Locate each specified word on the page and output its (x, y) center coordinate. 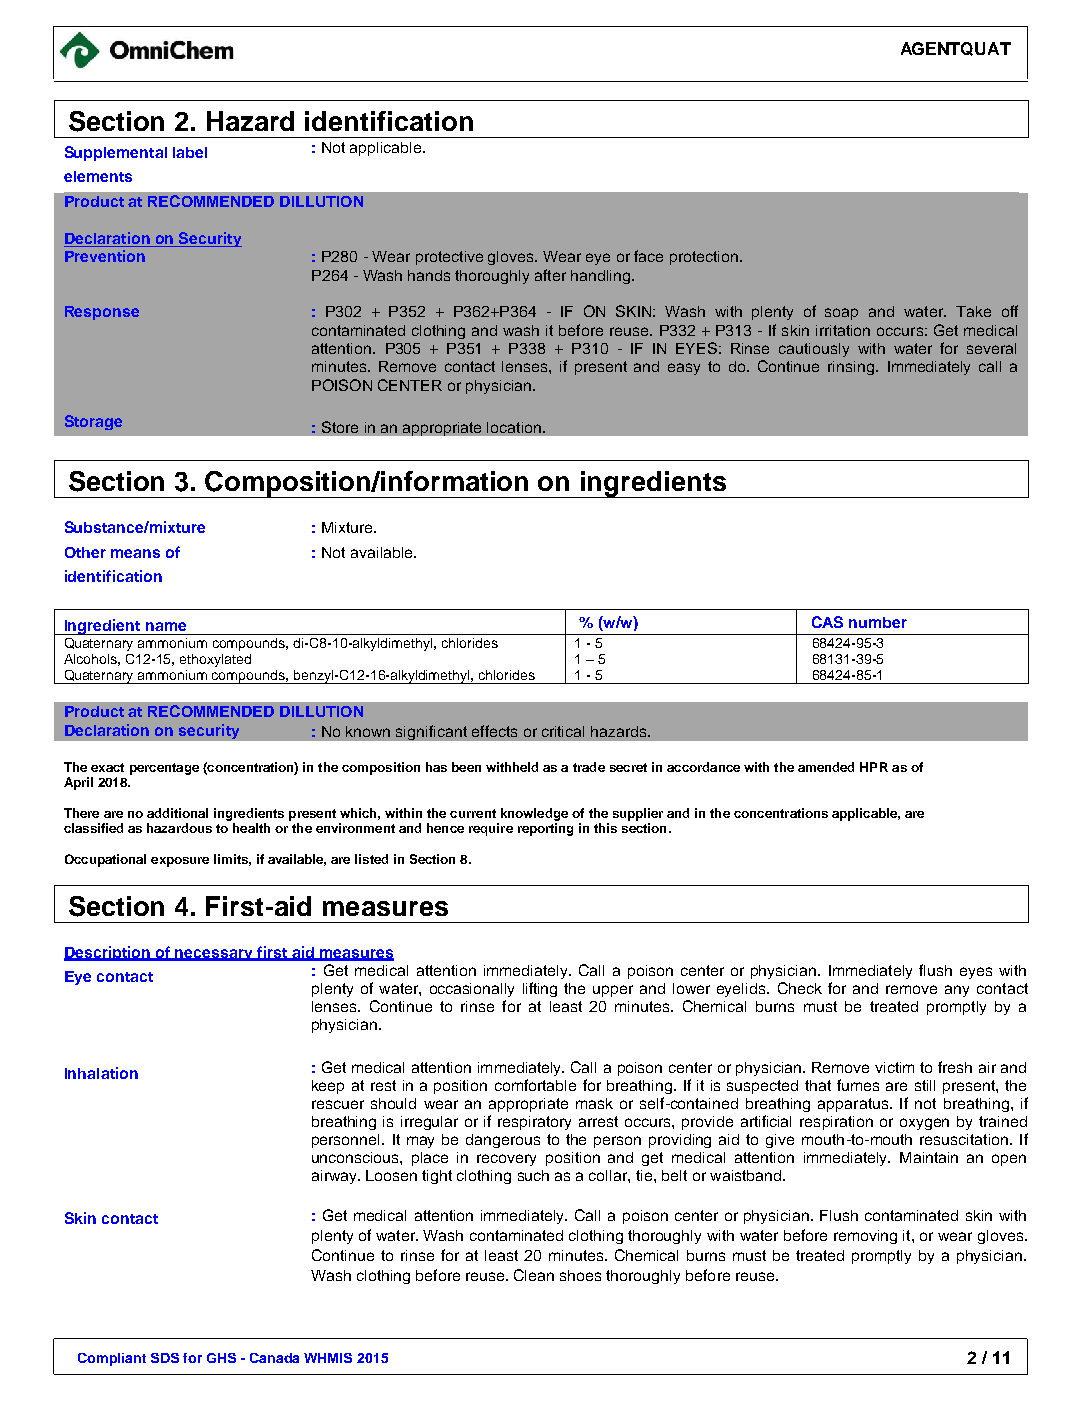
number (878, 622)
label (190, 152)
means (135, 553)
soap (841, 314)
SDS (165, 1358)
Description (108, 953)
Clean (534, 1275)
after (550, 275)
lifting (540, 989)
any (957, 991)
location (515, 427)
